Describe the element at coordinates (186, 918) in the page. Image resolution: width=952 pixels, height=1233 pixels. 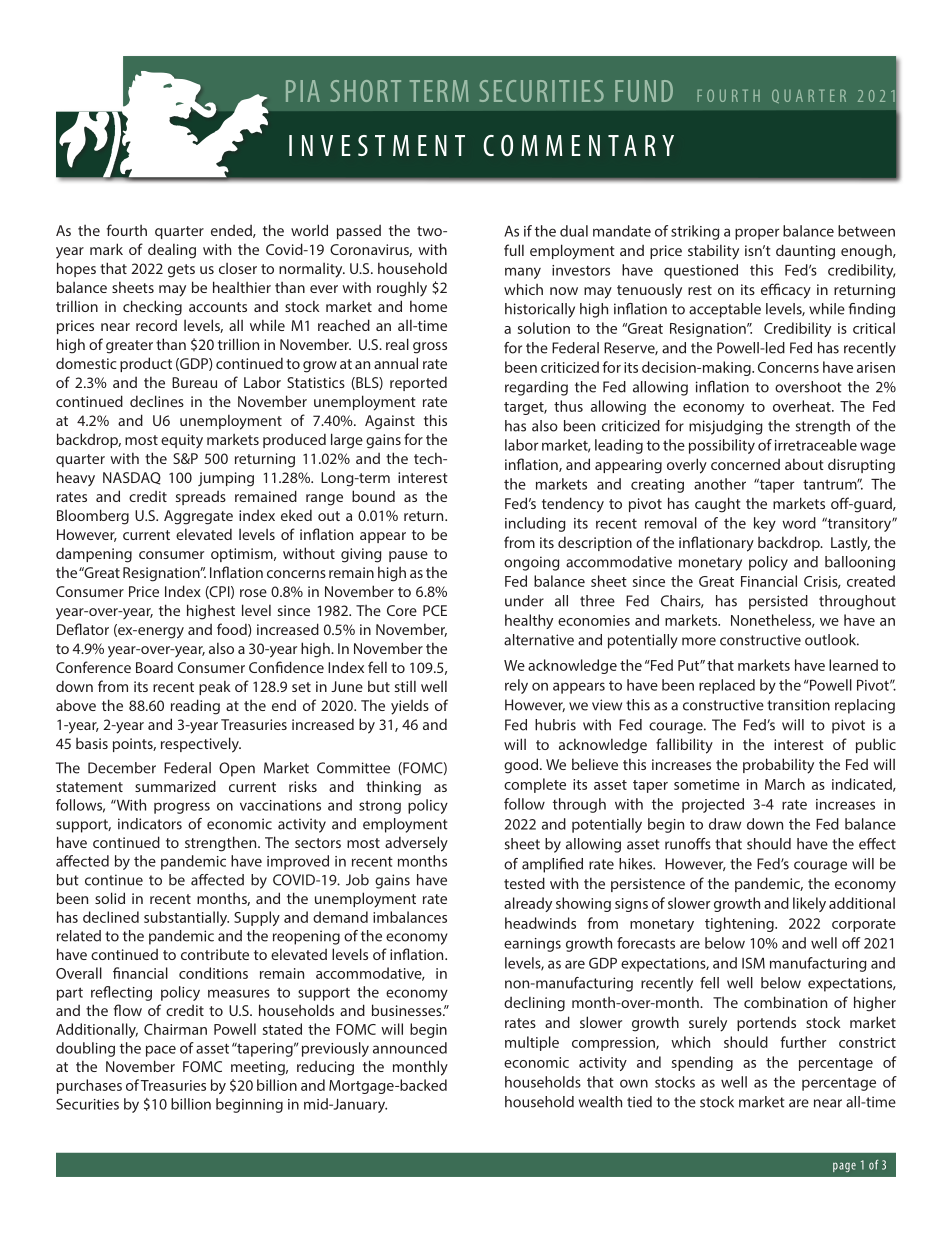
I see `substantially` at that location.
